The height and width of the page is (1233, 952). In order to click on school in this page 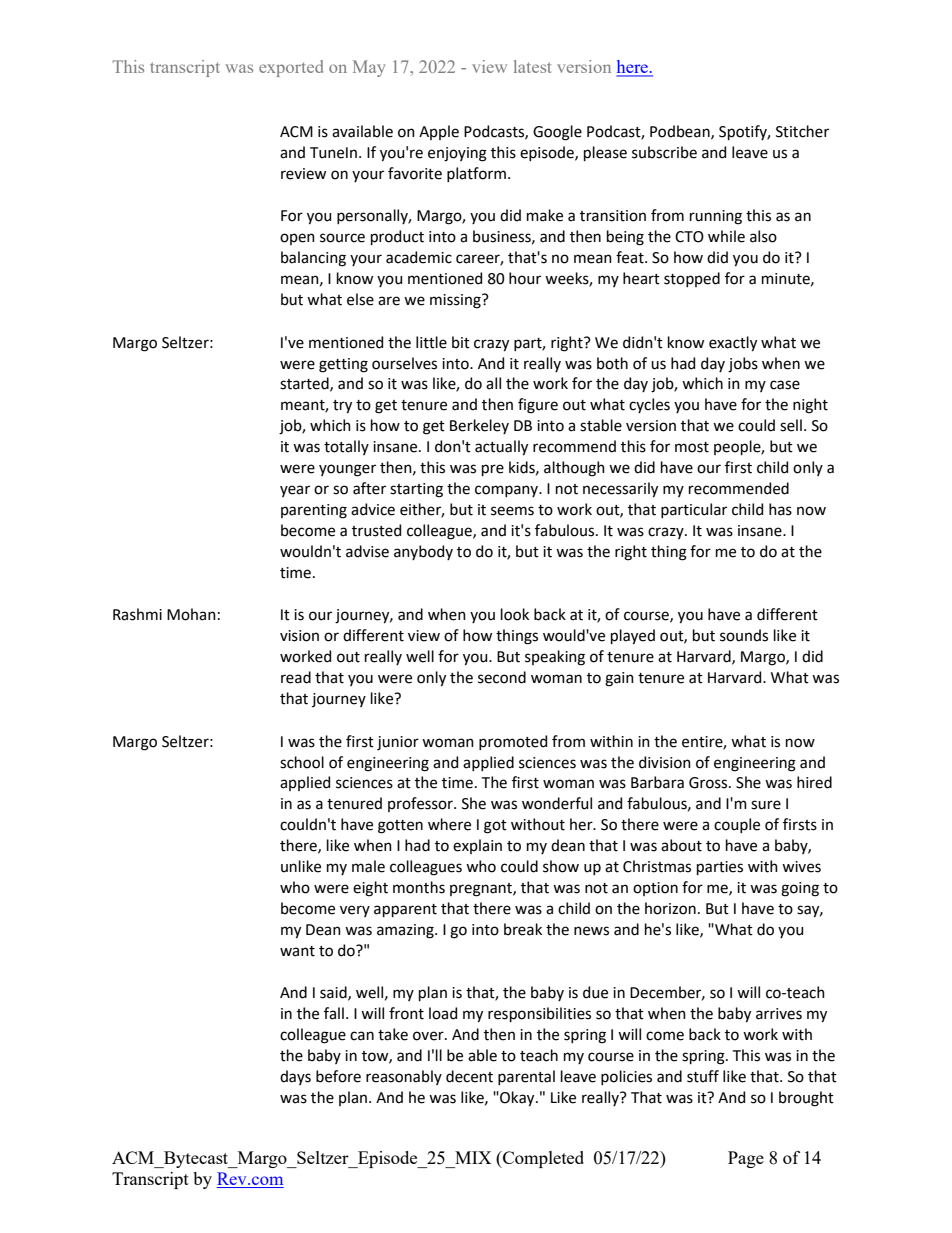, I will do `click(302, 762)`.
